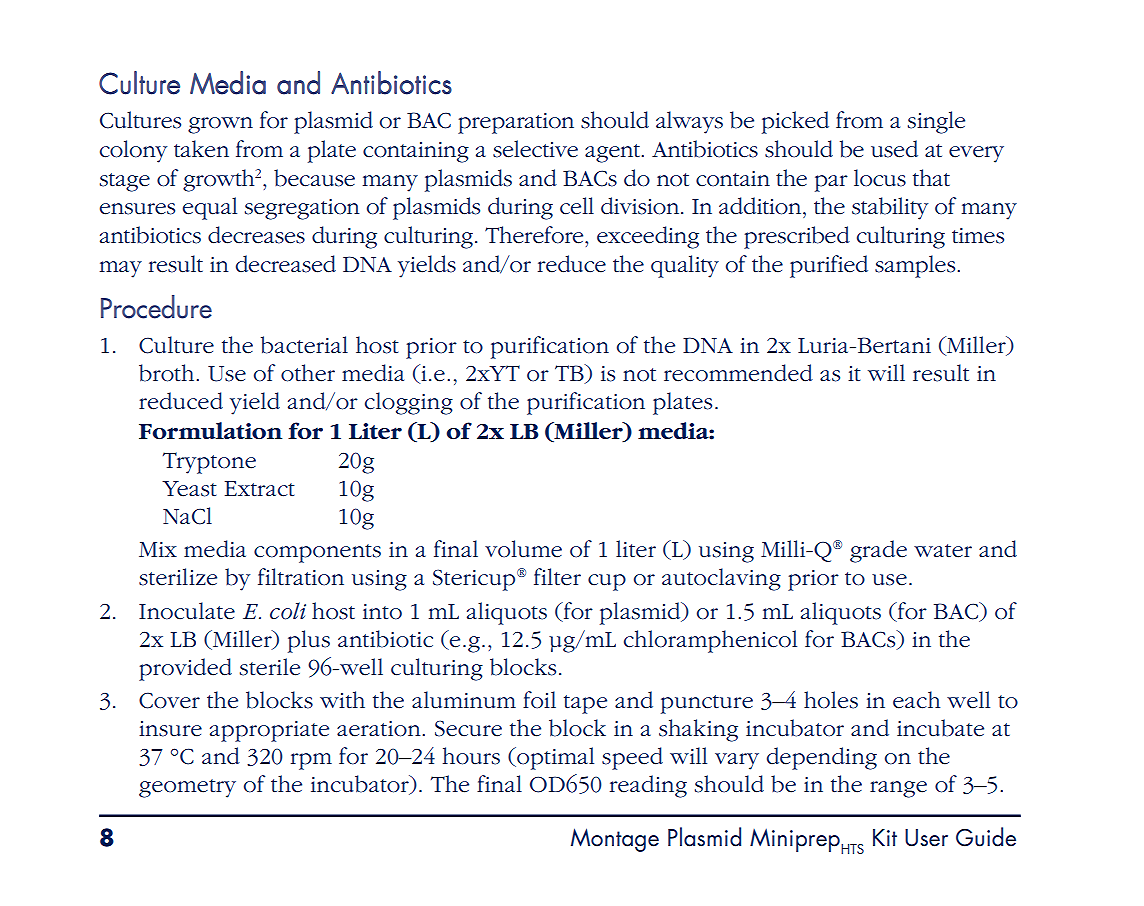  Describe the element at coordinates (187, 788) in the image. I see `geometry` at that location.
